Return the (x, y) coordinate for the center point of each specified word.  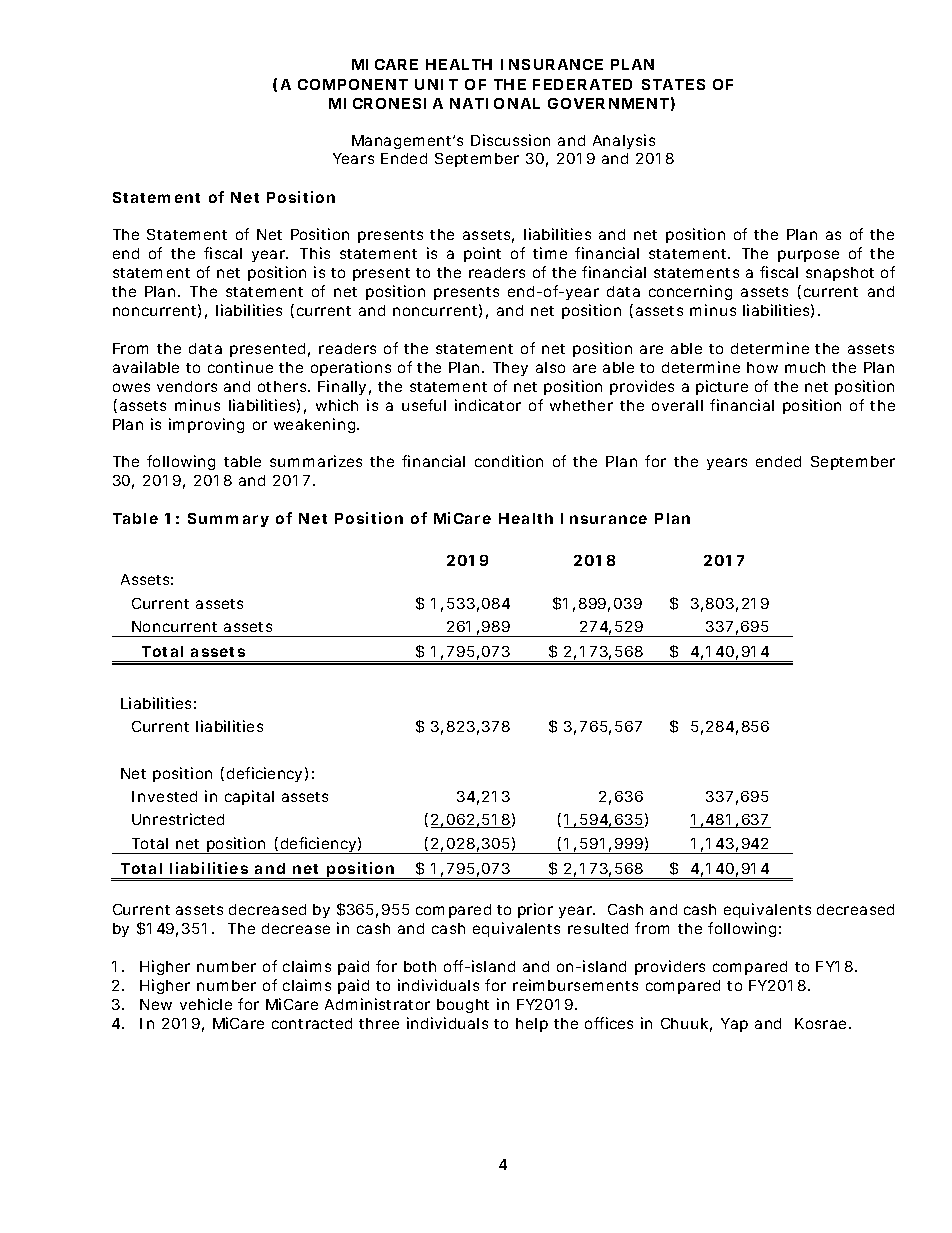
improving (206, 425)
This (315, 253)
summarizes (316, 461)
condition (509, 461)
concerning (690, 292)
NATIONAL (495, 103)
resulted (598, 928)
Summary (228, 520)
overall (677, 405)
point (482, 254)
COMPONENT (353, 84)
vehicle (206, 1004)
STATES (673, 84)
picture (722, 387)
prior (535, 910)
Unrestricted (178, 819)
